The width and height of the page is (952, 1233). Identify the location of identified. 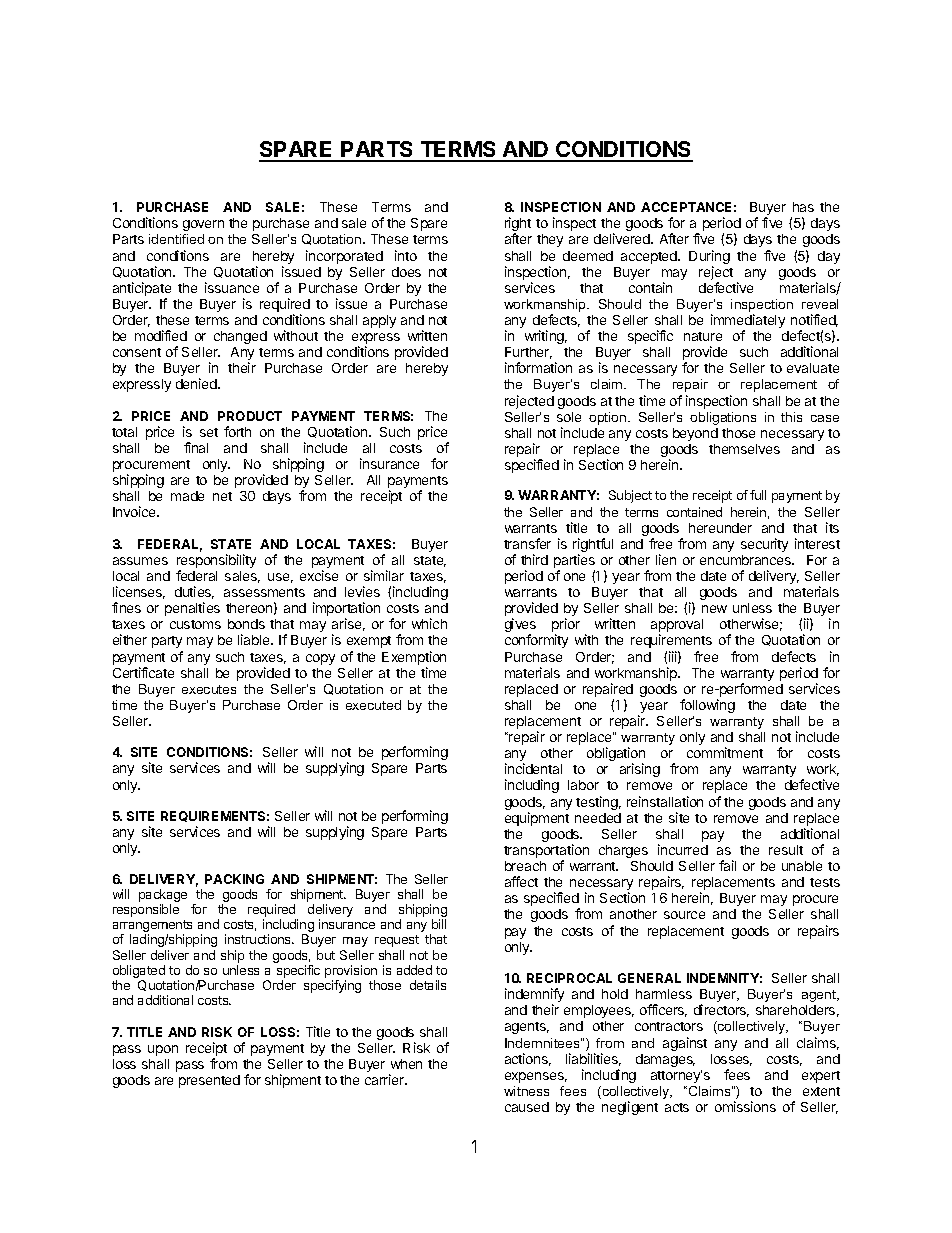
(176, 239).
